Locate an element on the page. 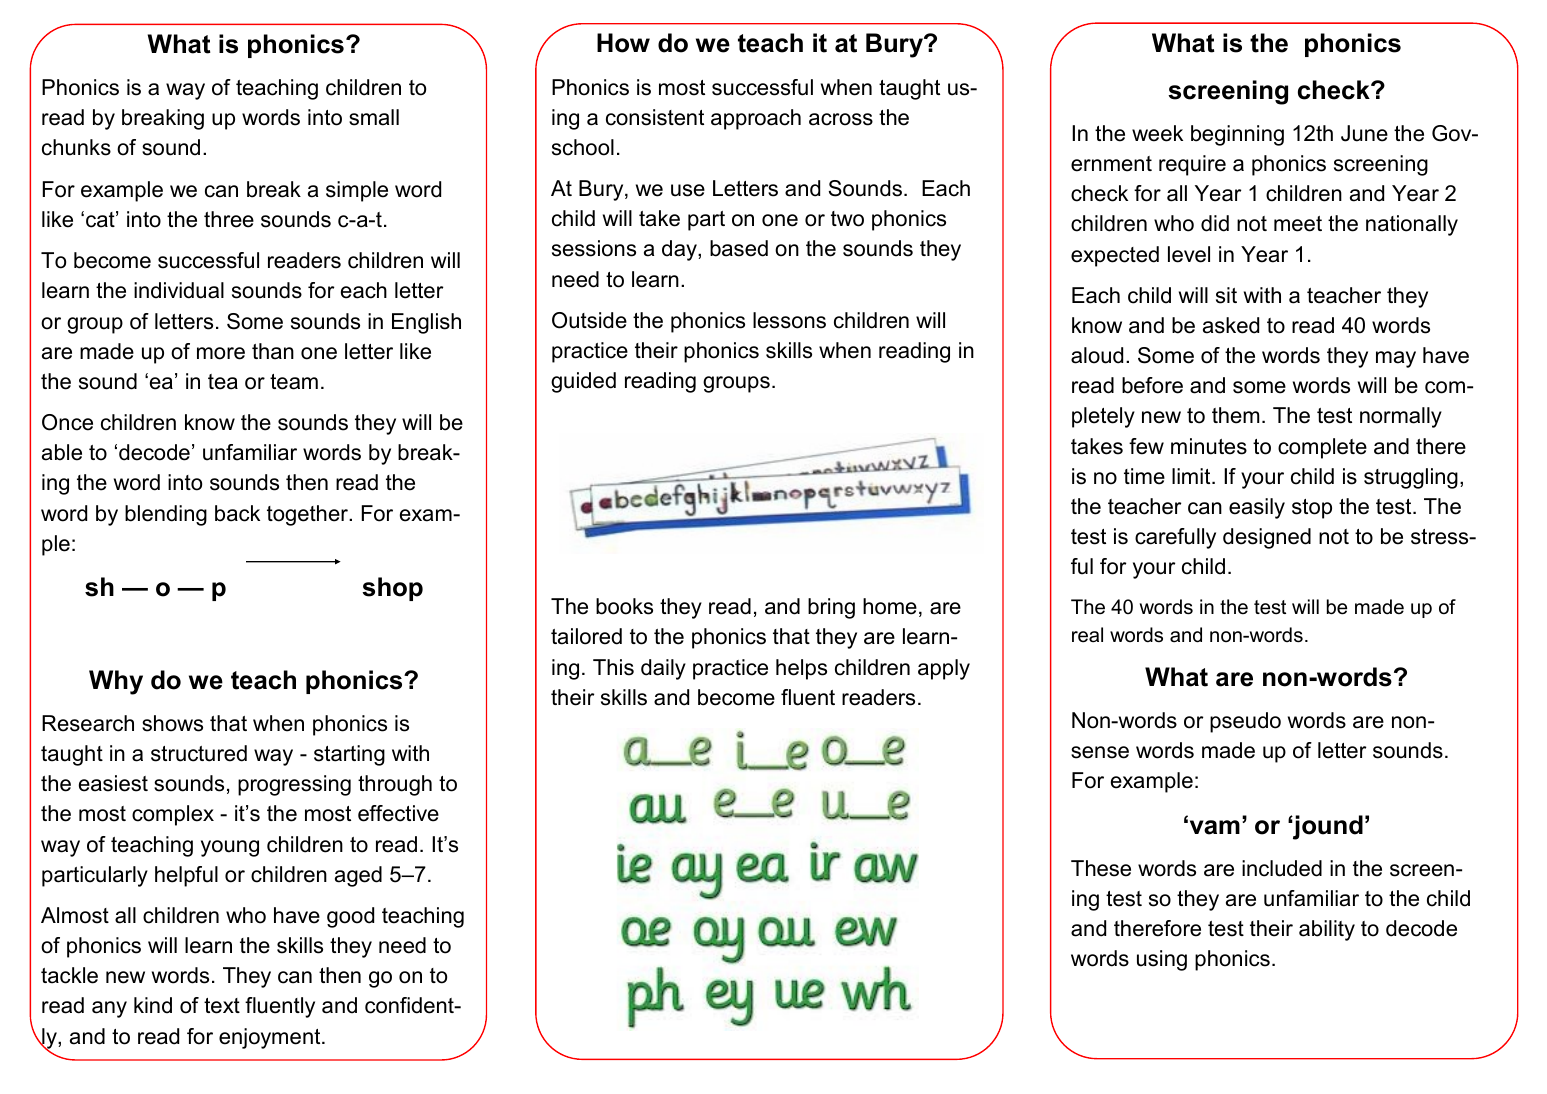  individual is located at coordinates (179, 290).
